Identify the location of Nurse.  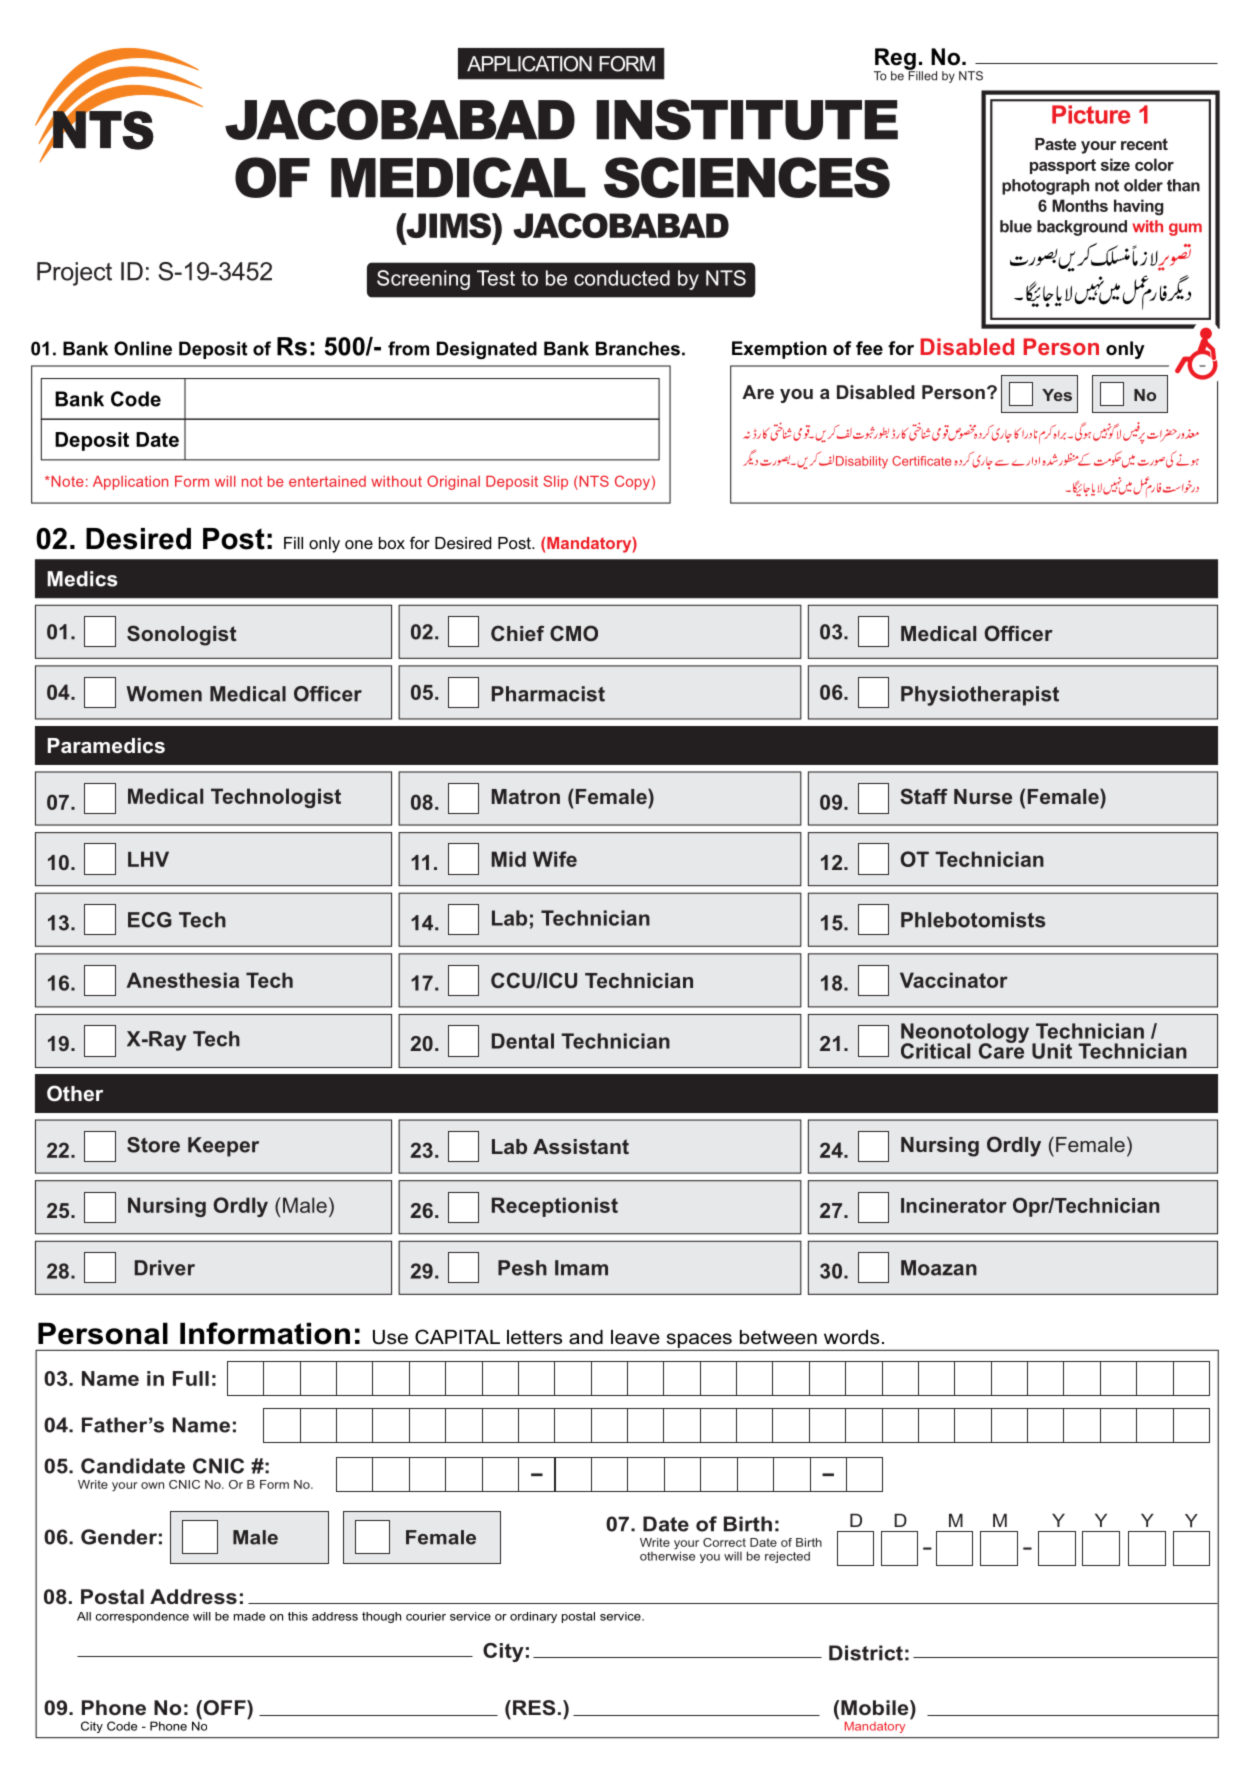
(983, 796).
